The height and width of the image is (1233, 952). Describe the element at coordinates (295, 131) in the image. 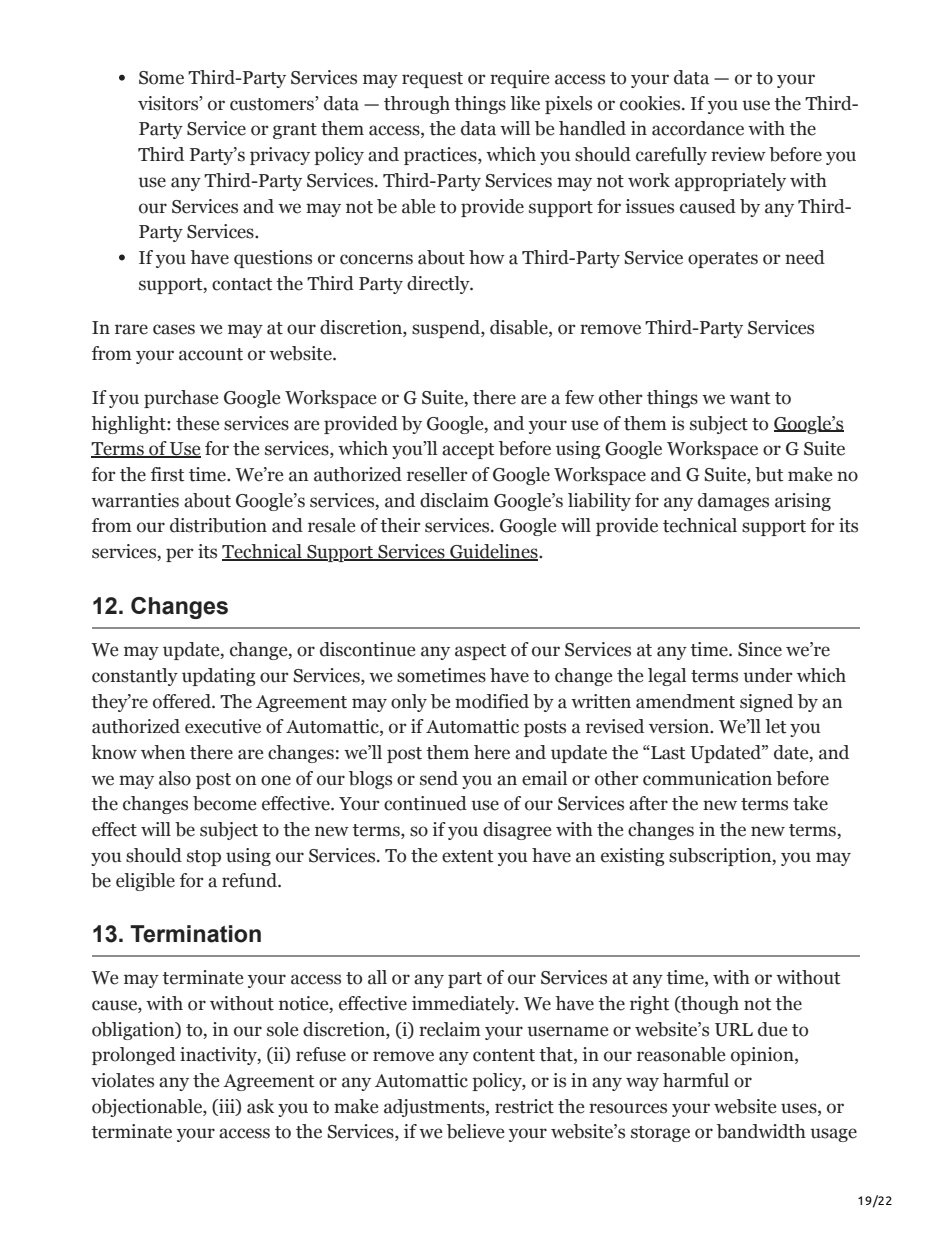

I see `grant` at that location.
